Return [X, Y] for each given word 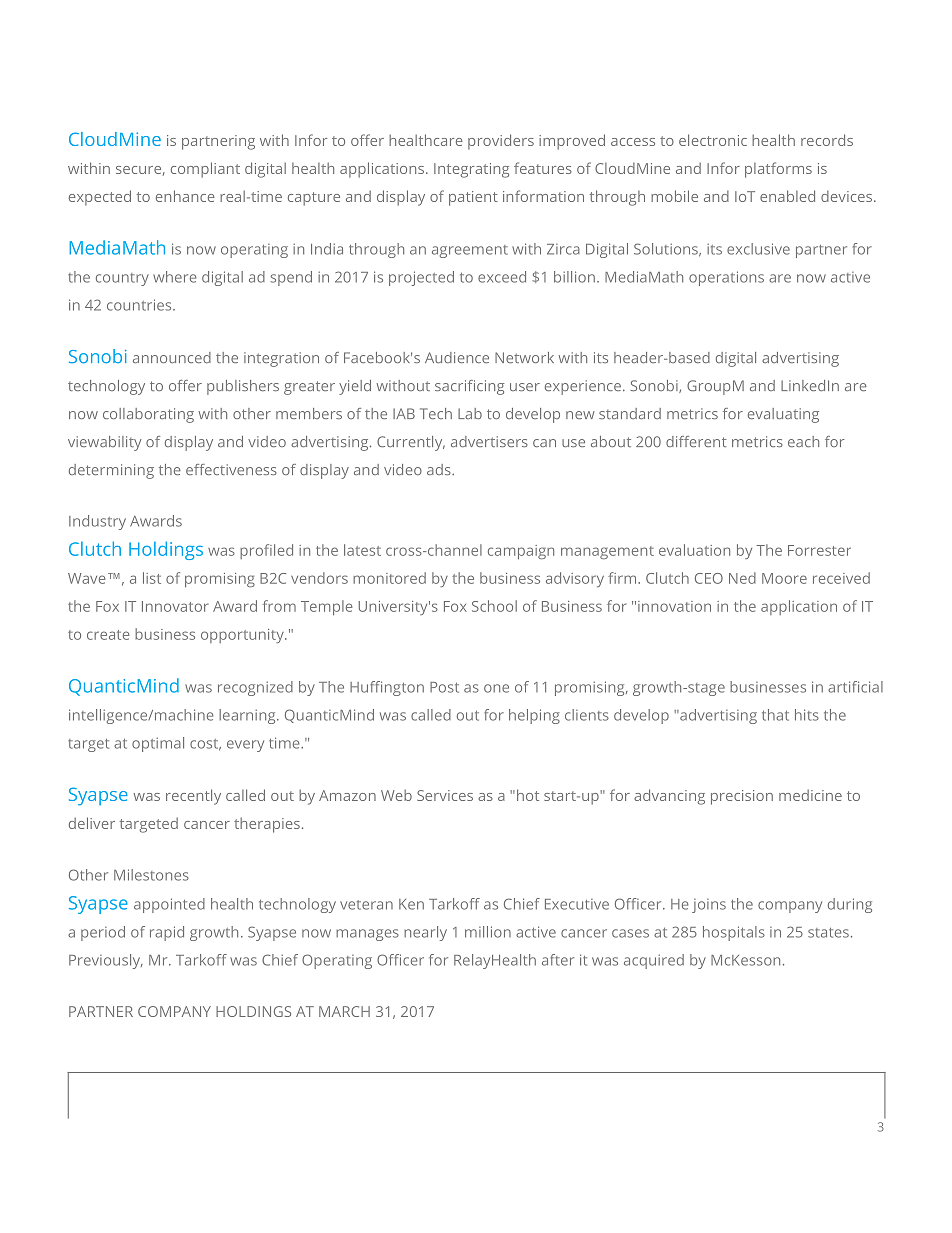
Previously [106, 961]
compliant [205, 170]
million [488, 932]
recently [193, 797]
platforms [778, 170]
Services [445, 795]
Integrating [471, 170]
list [152, 578]
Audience [457, 357]
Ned [742, 578]
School [494, 606]
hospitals [734, 933]
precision [742, 797]
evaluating [783, 415]
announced [172, 357]
